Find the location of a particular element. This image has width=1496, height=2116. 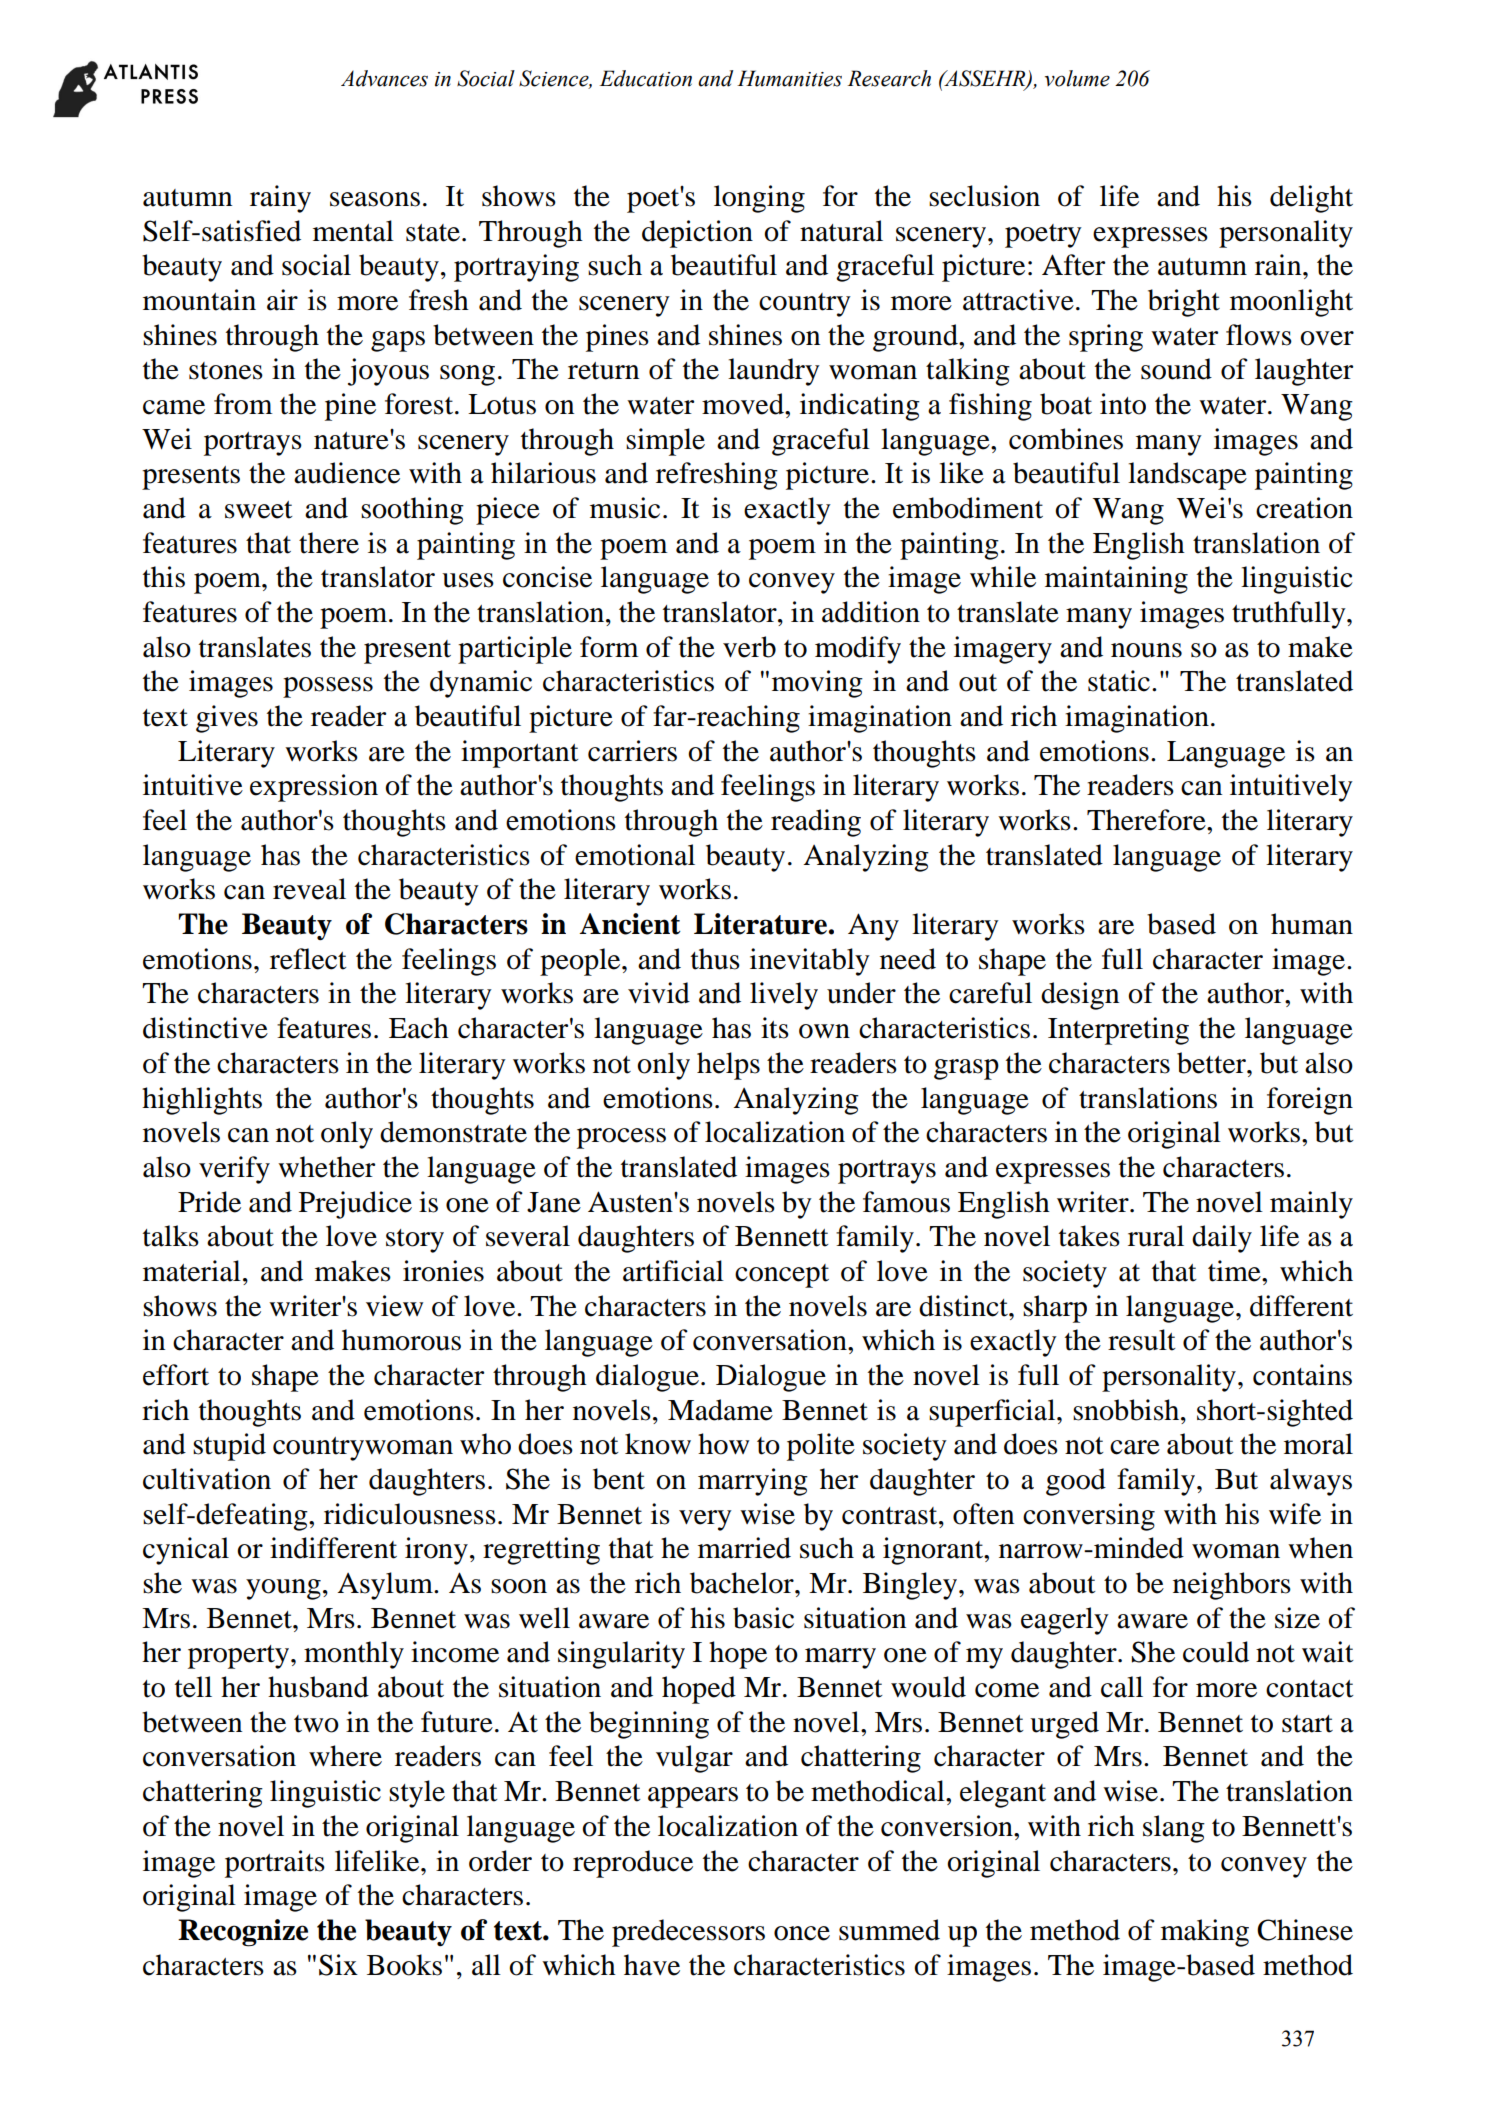

making is located at coordinates (1205, 1933).
